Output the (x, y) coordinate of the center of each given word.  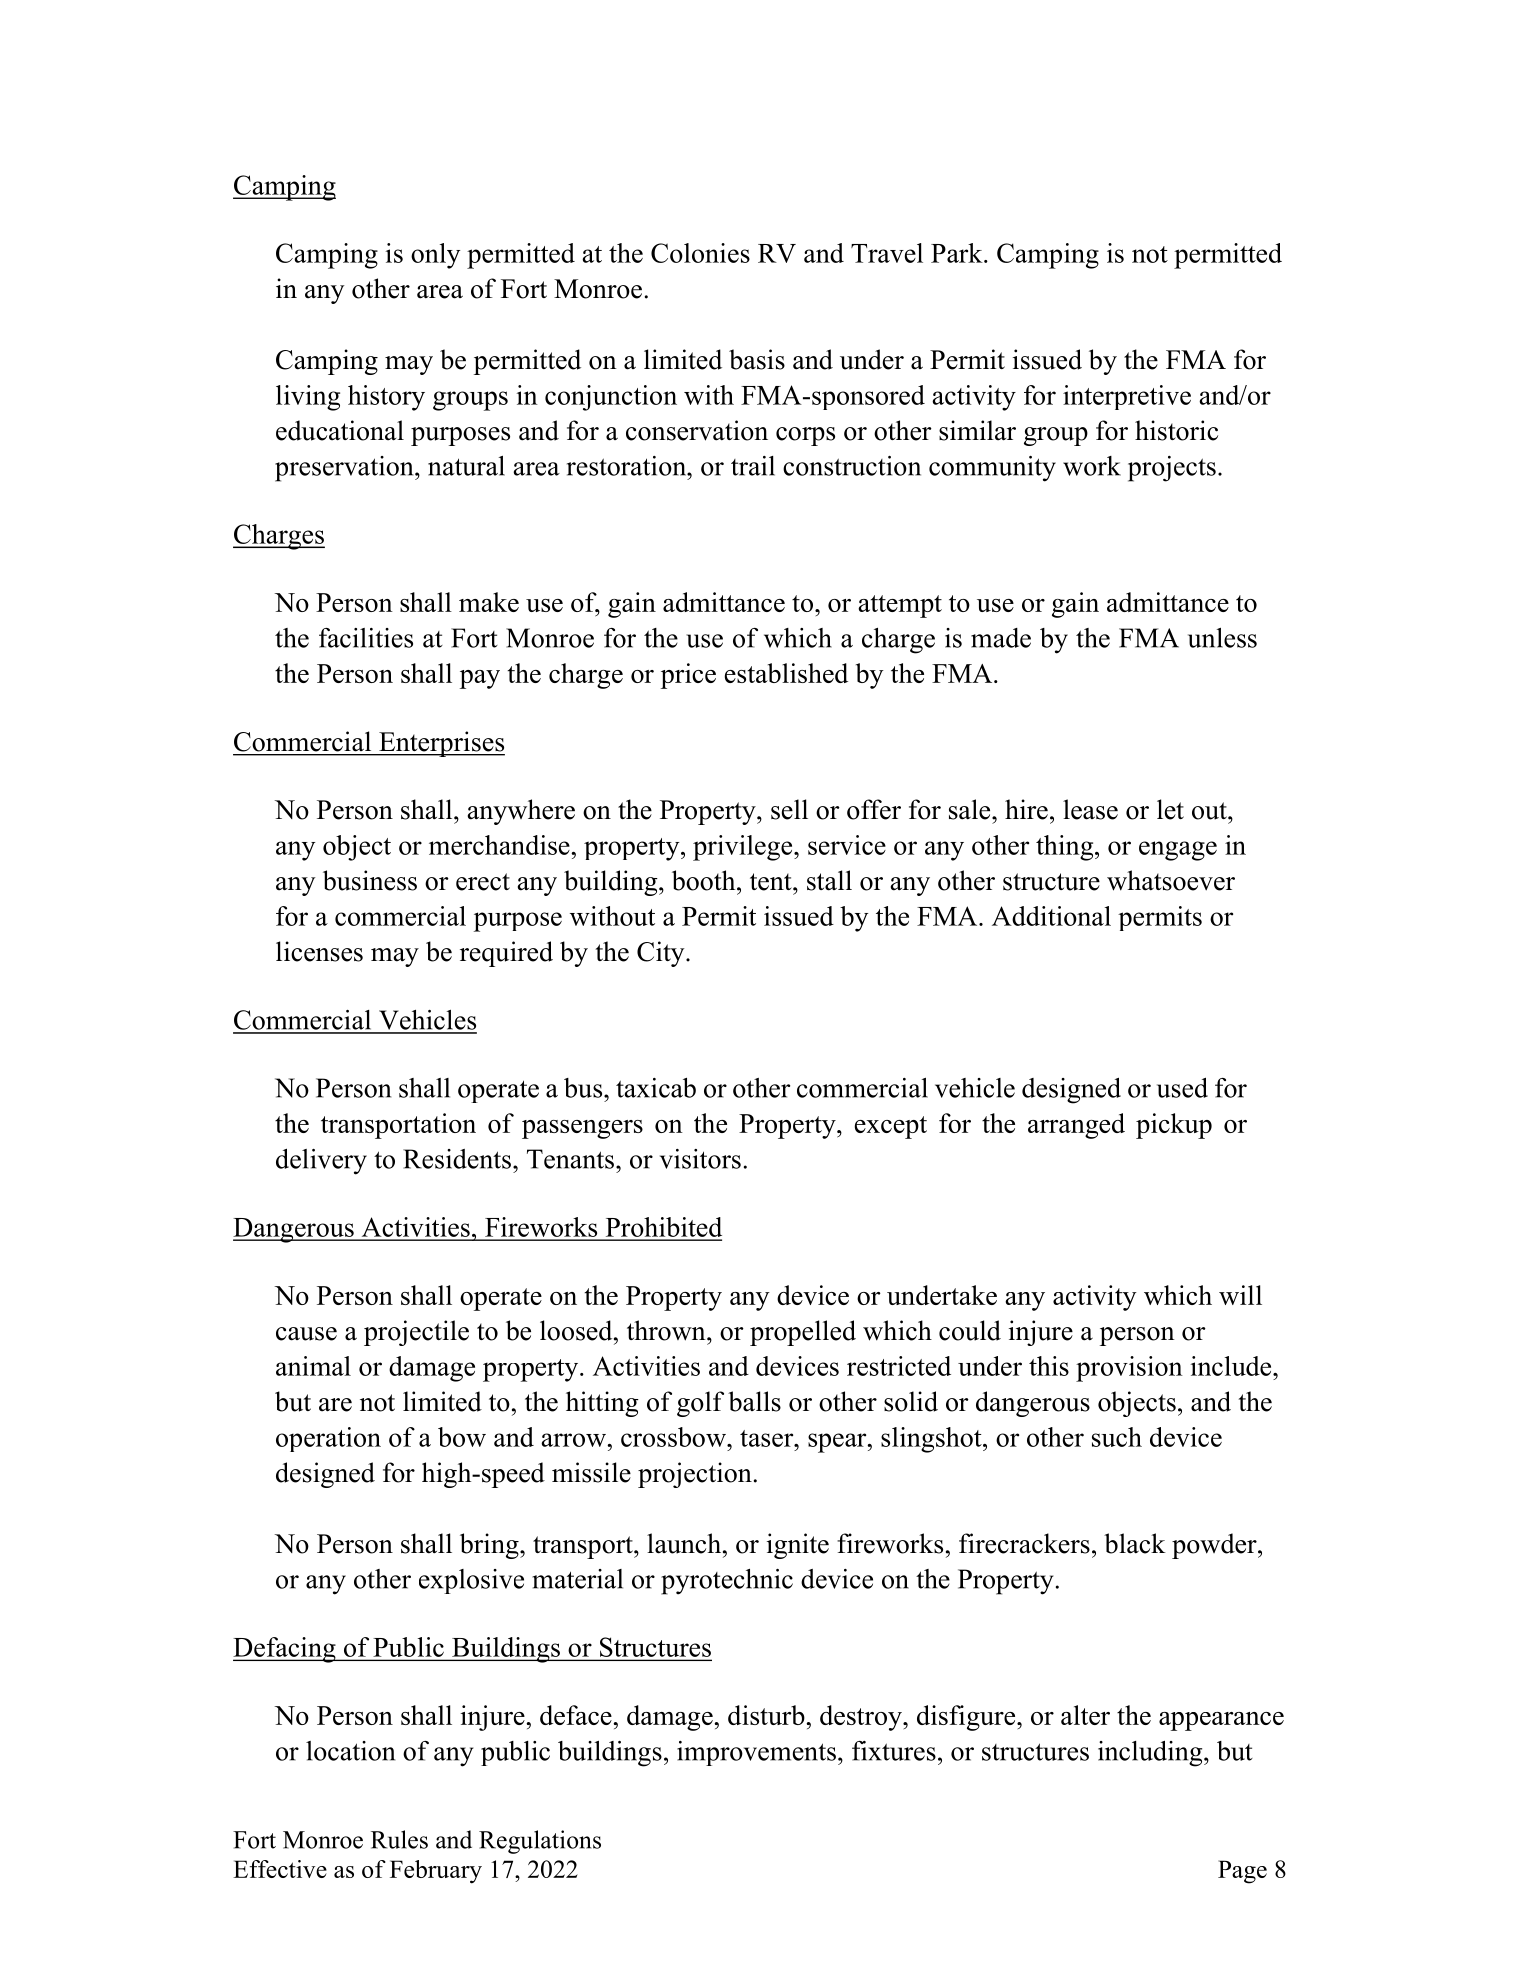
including (1151, 1754)
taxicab (656, 1088)
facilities (366, 638)
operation (328, 1439)
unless (1222, 638)
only (435, 256)
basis (757, 359)
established (786, 673)
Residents (458, 1159)
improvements (756, 1753)
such (1117, 1437)
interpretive (1127, 397)
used (1182, 1088)
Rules (399, 1839)
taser (768, 1438)
